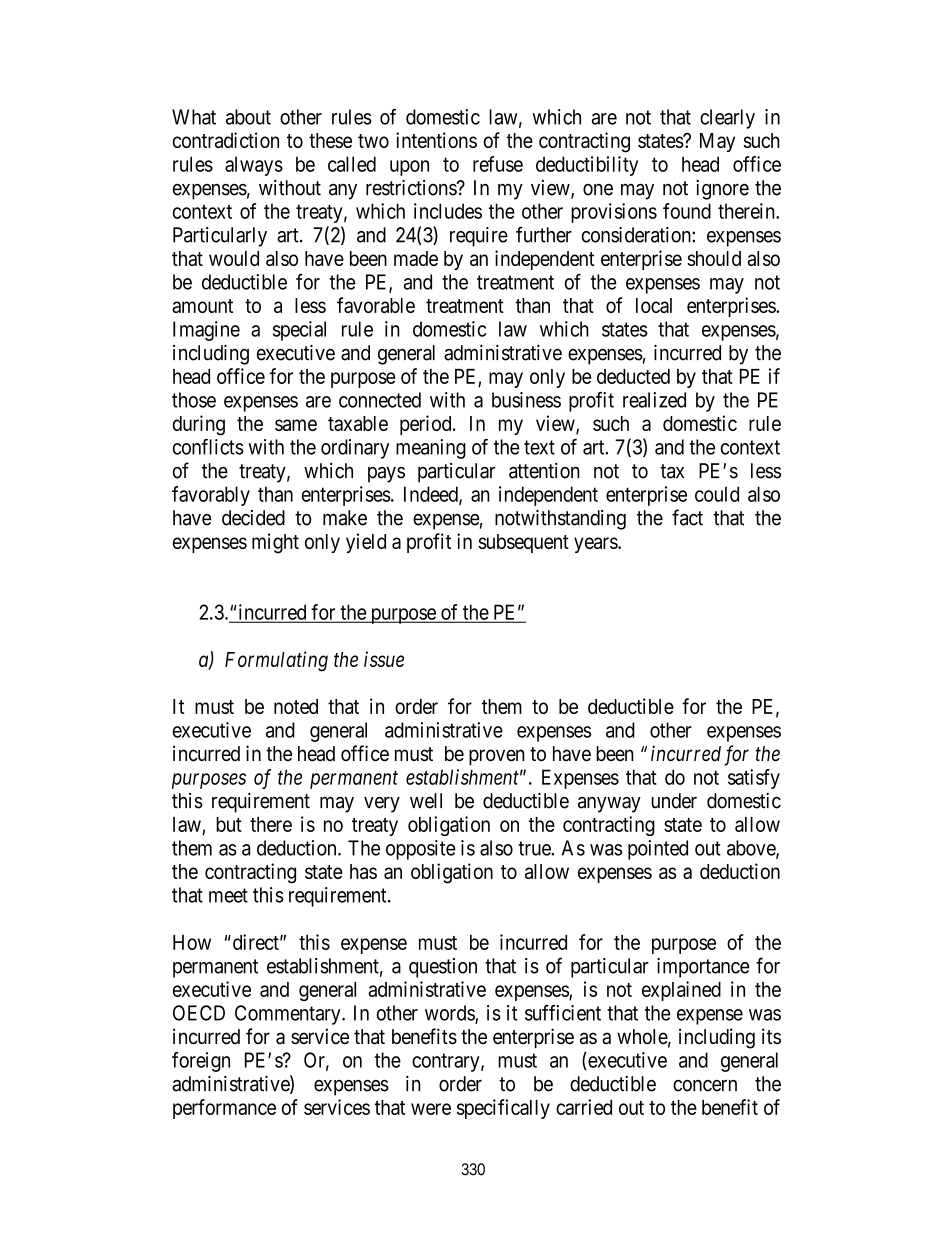  What do you see at coordinates (658, 850) in the screenshot?
I see `pointed` at bounding box center [658, 850].
